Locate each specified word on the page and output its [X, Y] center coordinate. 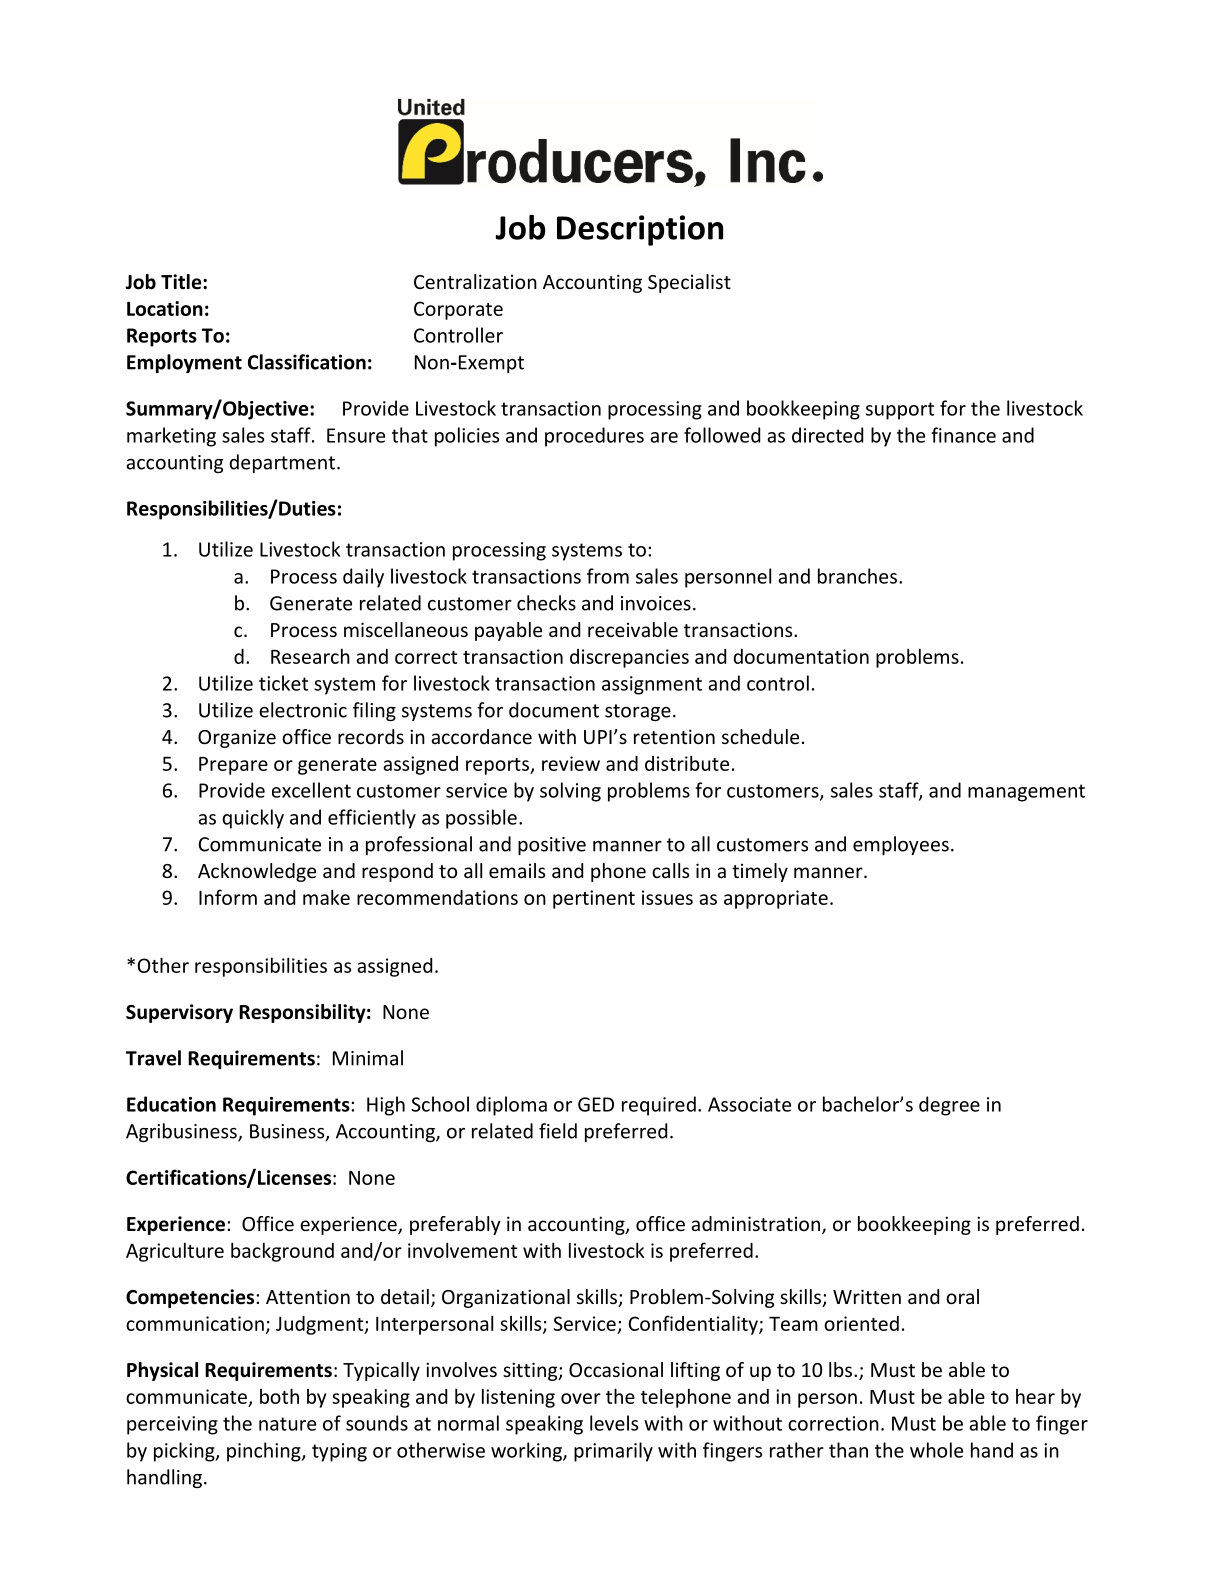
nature [287, 1424]
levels [614, 1423]
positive [552, 846]
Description [640, 230]
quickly [253, 819]
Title [182, 282]
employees [901, 845]
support [900, 411]
